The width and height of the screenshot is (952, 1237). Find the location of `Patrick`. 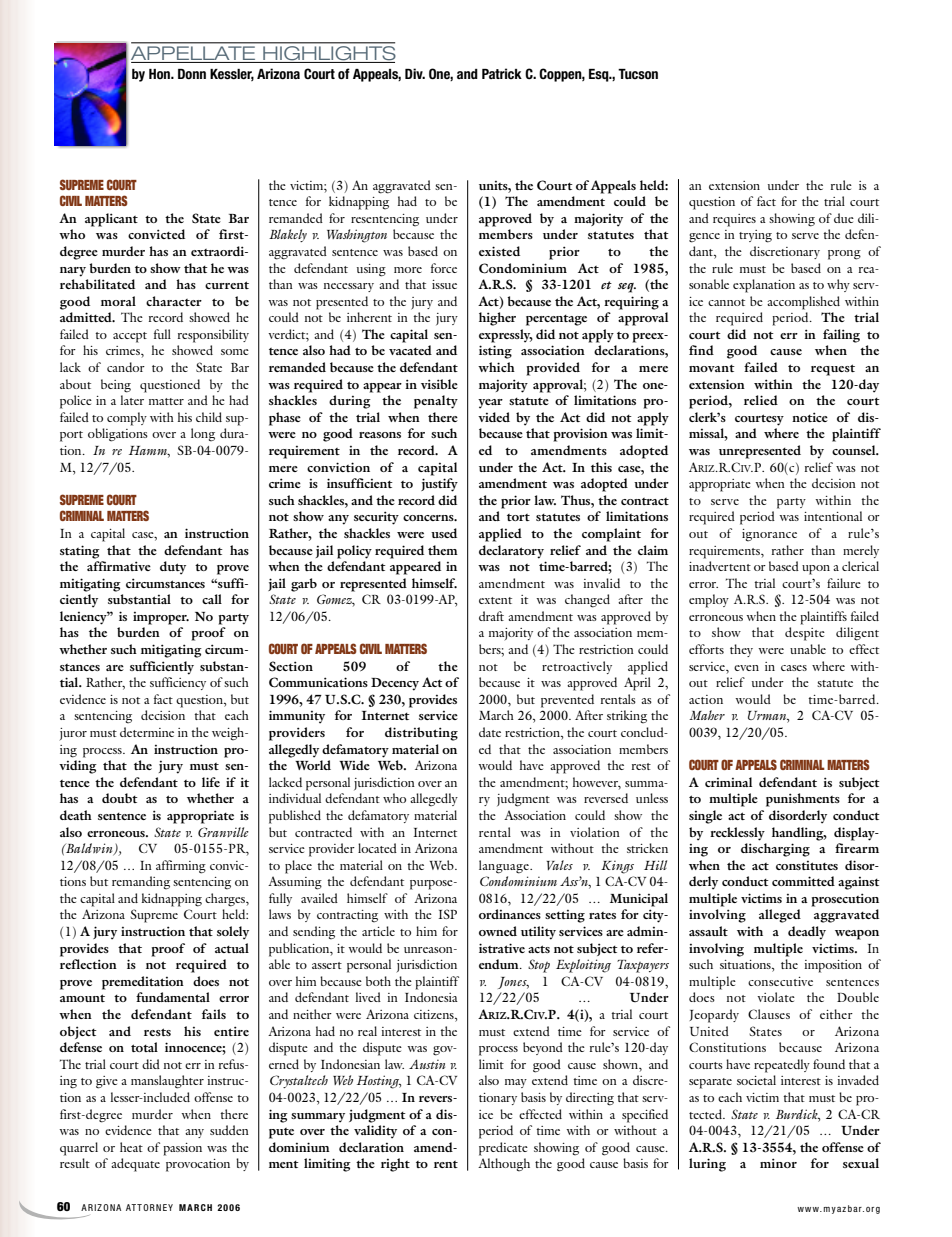

Patrick is located at coordinates (502, 73).
